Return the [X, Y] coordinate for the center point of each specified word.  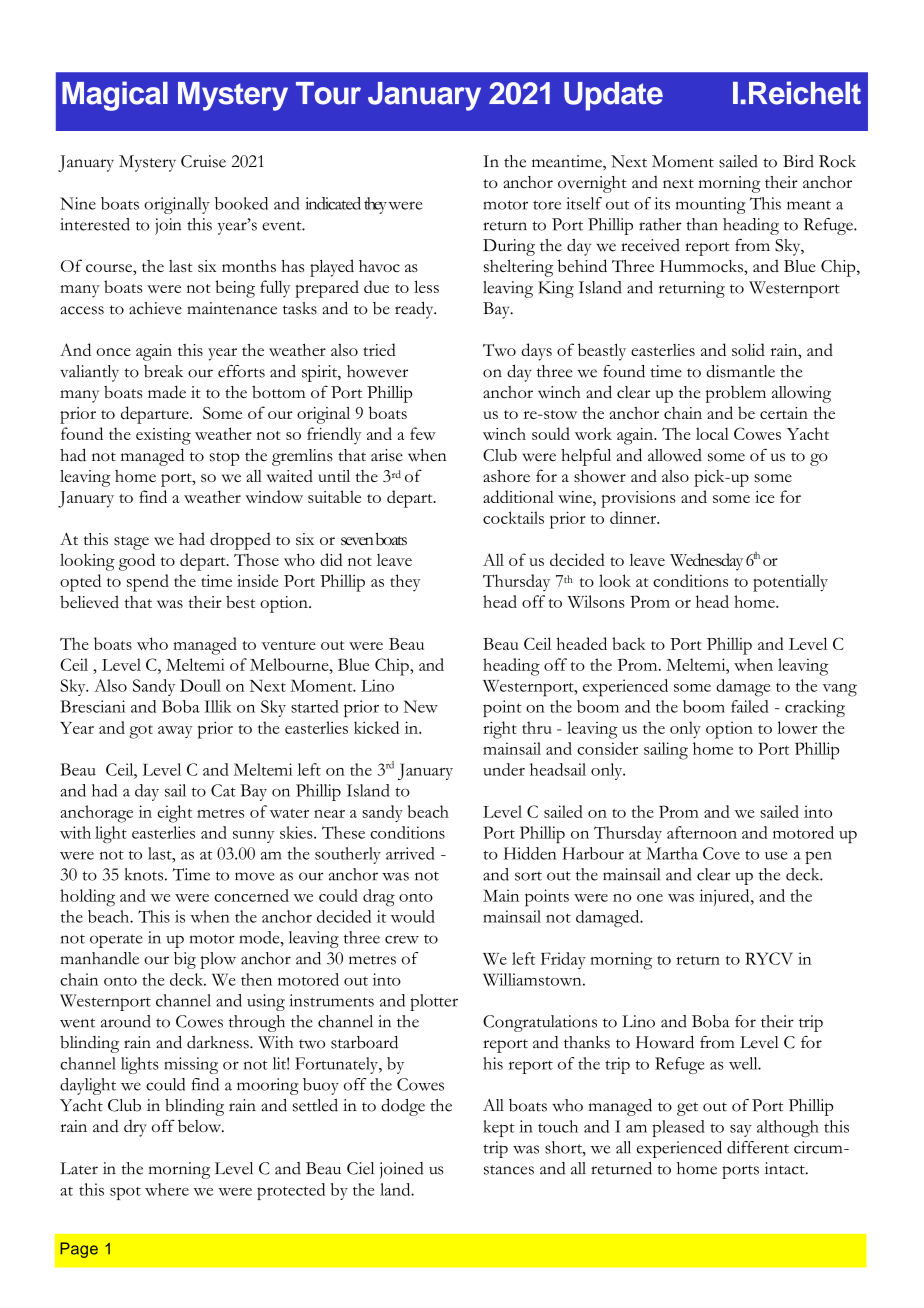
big [185, 960]
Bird [798, 161]
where [167, 1189]
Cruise [203, 161]
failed [750, 706]
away [175, 732]
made [167, 392]
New [421, 706]
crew [402, 939]
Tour [328, 93]
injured [725, 897]
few [423, 433]
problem [736, 394]
